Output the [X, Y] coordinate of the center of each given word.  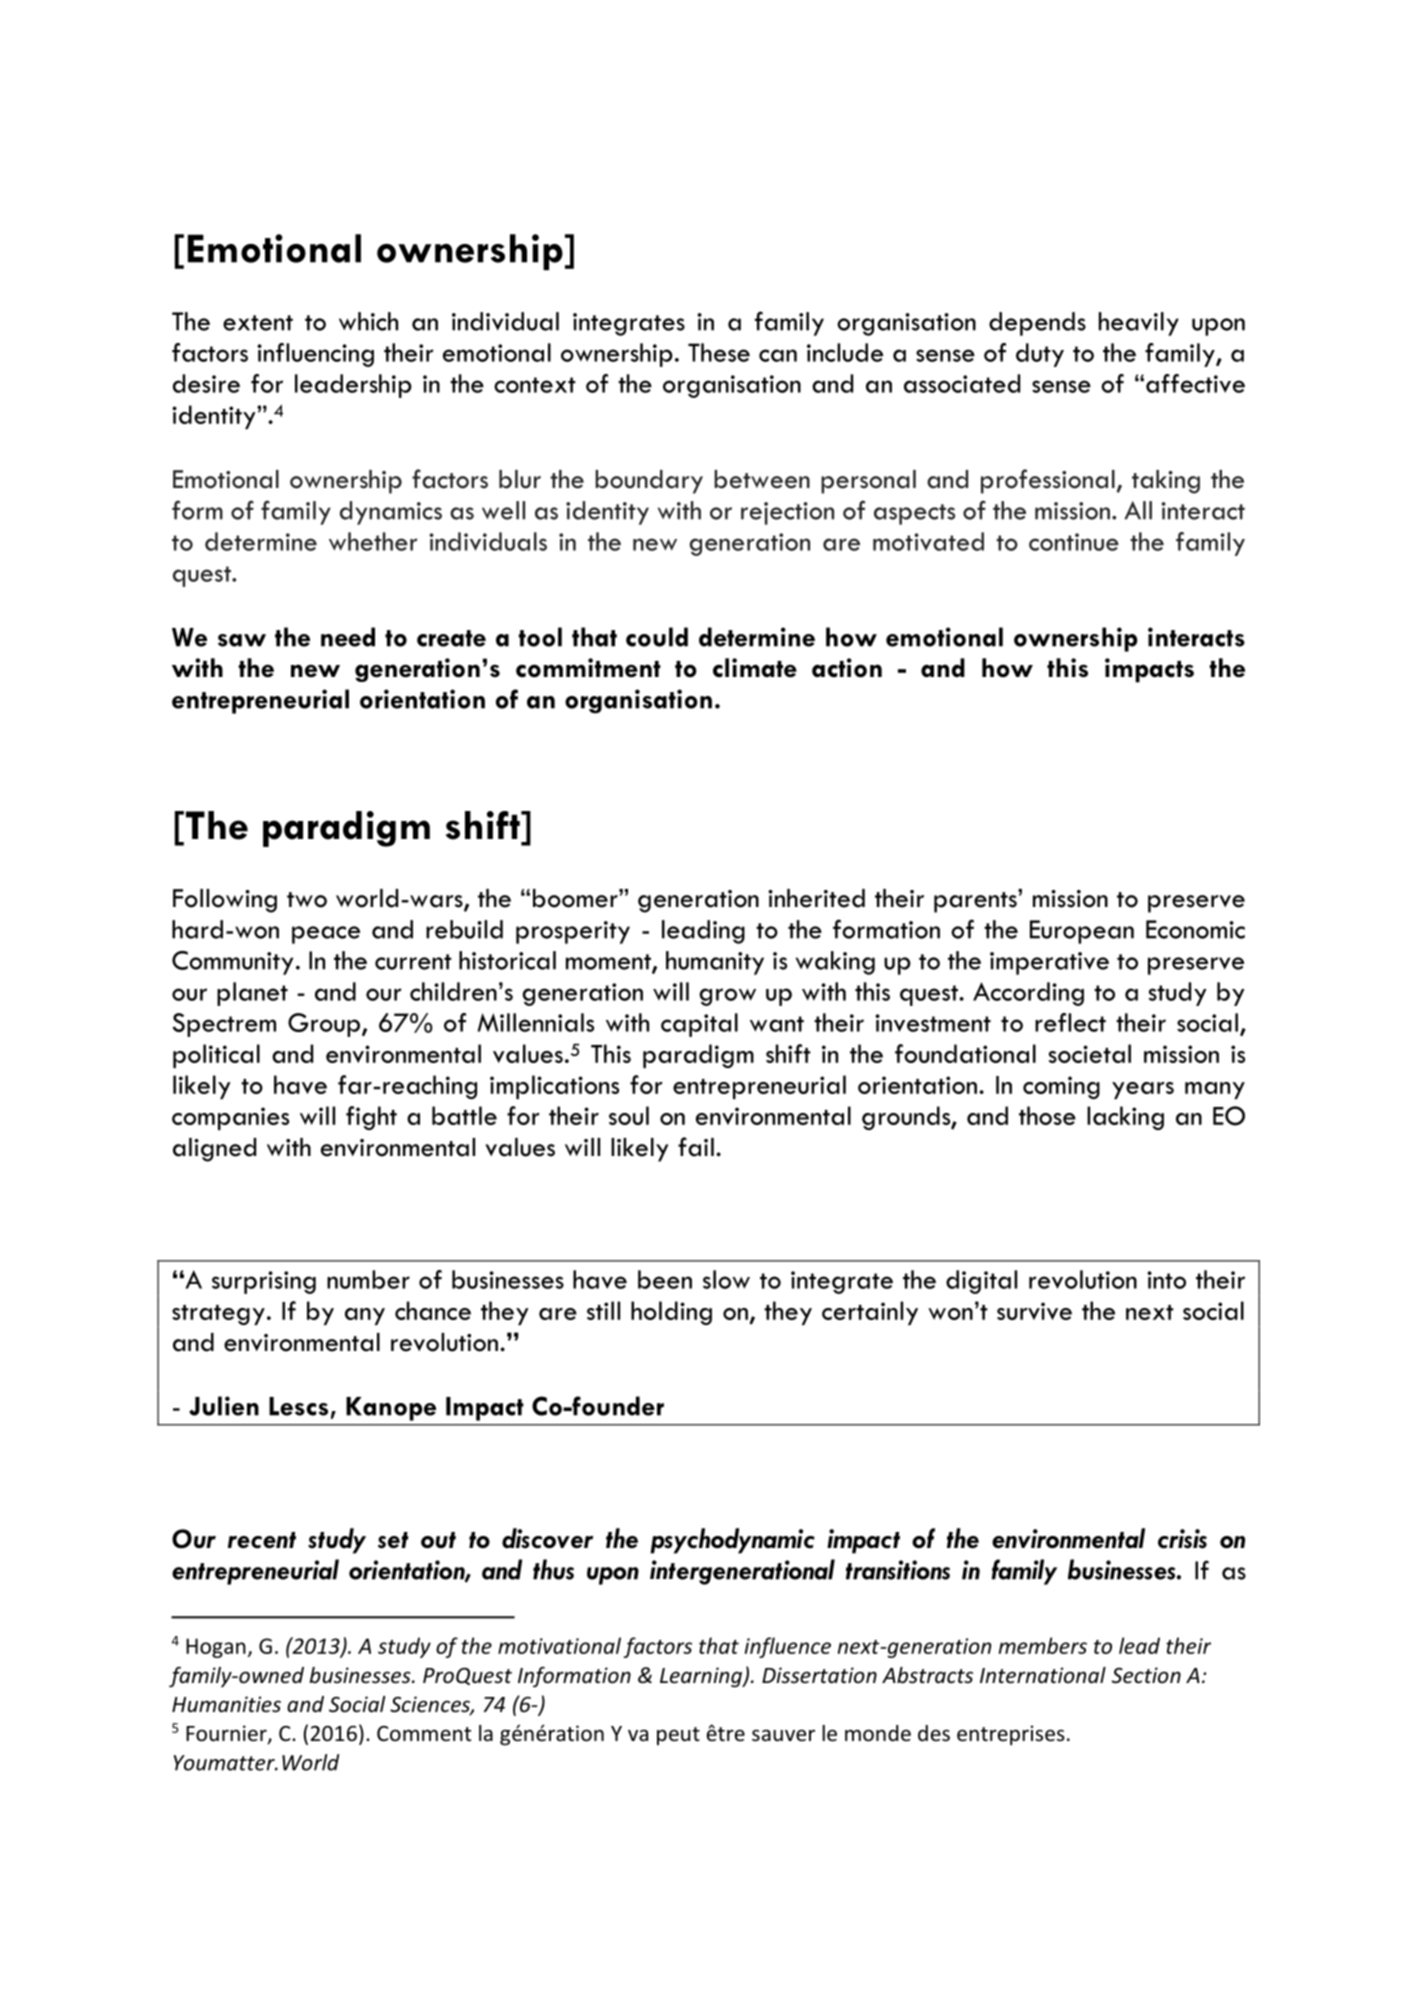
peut [678, 1736]
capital [699, 1025]
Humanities [226, 1704]
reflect [1070, 1022]
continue [1074, 542]
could [657, 637]
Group [325, 1025]
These [719, 352]
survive [1034, 1311]
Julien [224, 1406]
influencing [315, 355]
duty [1040, 355]
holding [671, 1313]
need [348, 637]
